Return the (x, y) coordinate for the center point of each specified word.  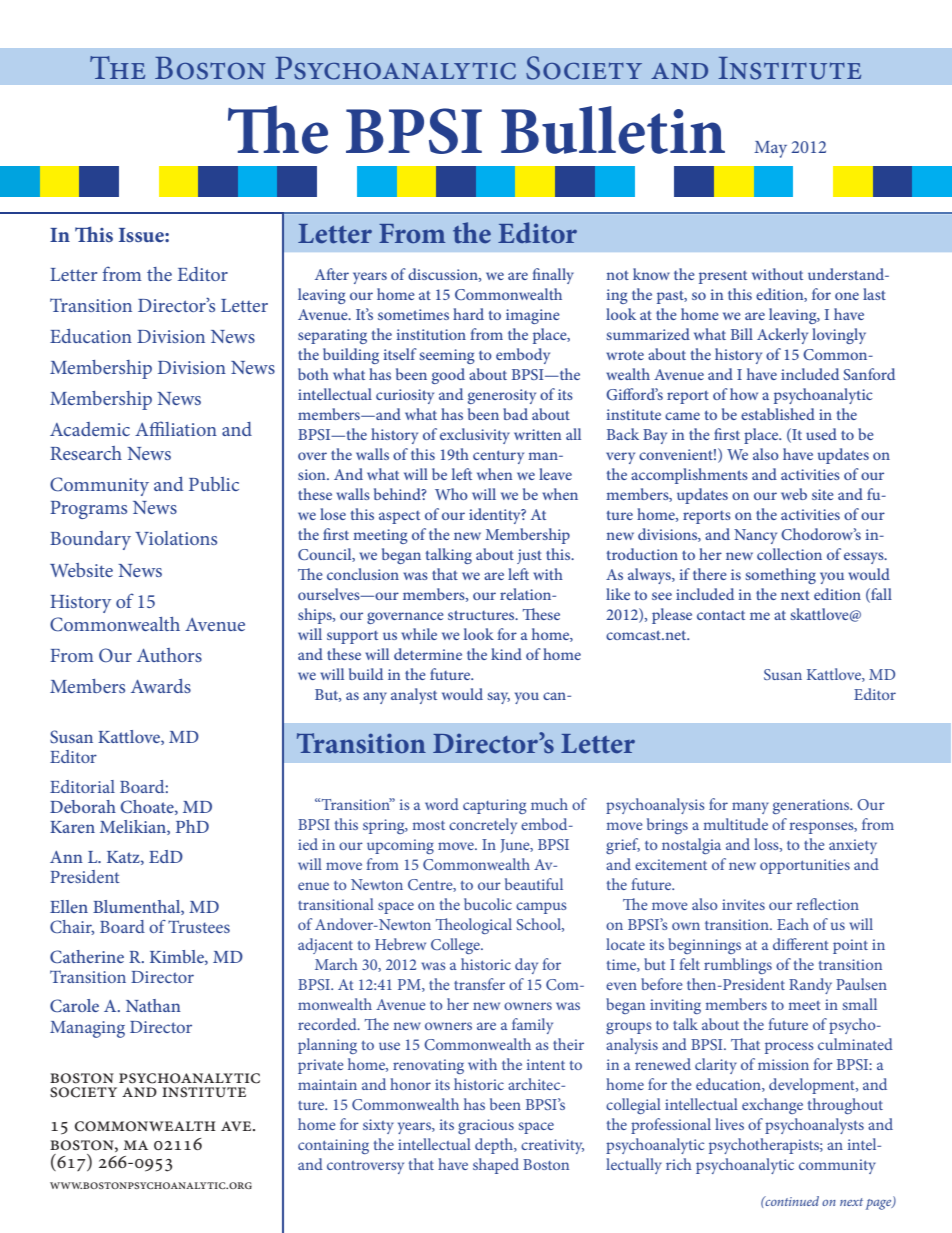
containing (333, 1146)
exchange (772, 1106)
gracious (486, 1126)
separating (332, 336)
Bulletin (613, 130)
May (770, 149)
